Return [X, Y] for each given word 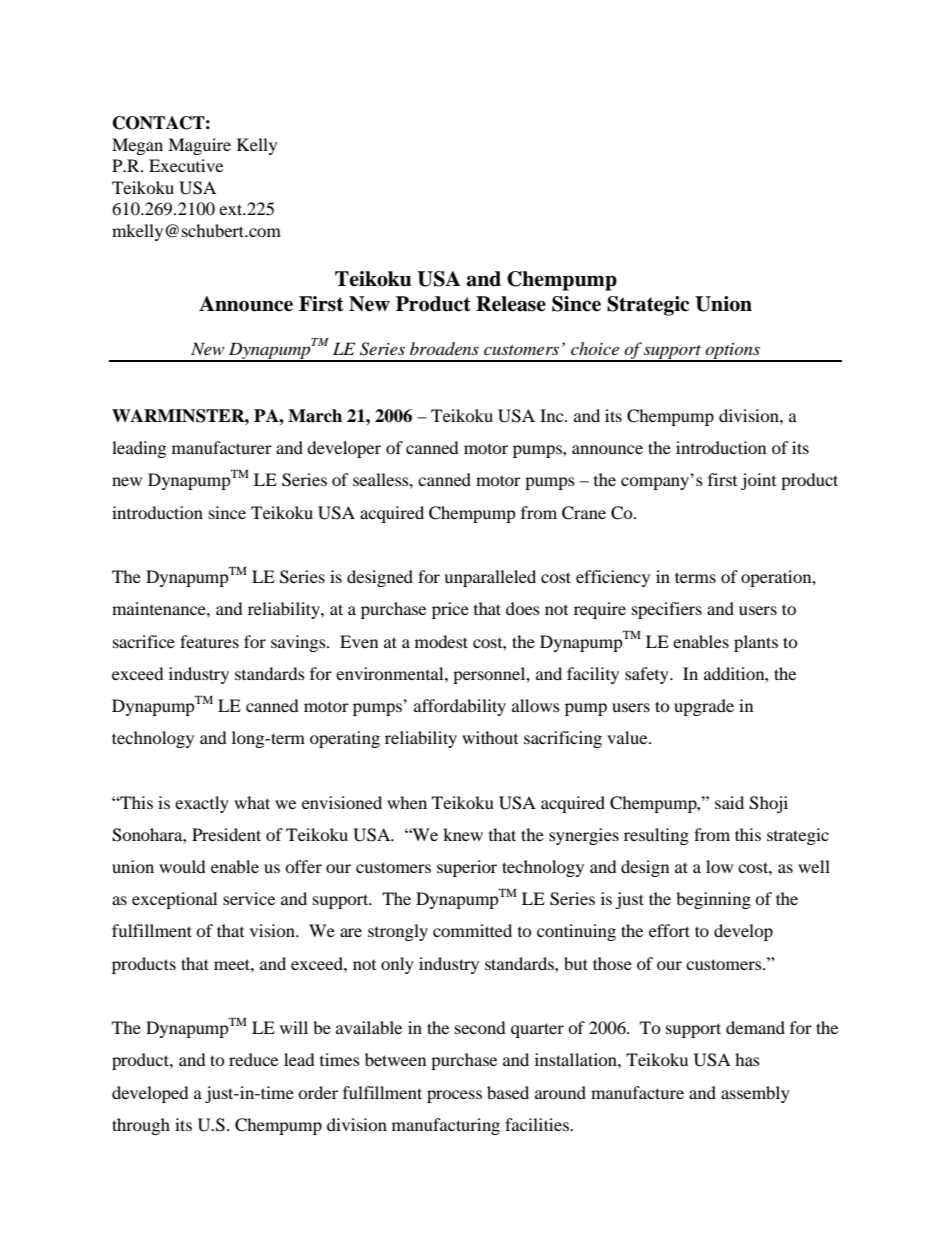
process [454, 1096]
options [732, 352]
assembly [755, 1094]
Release [511, 304]
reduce [253, 1059]
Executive [186, 165]
